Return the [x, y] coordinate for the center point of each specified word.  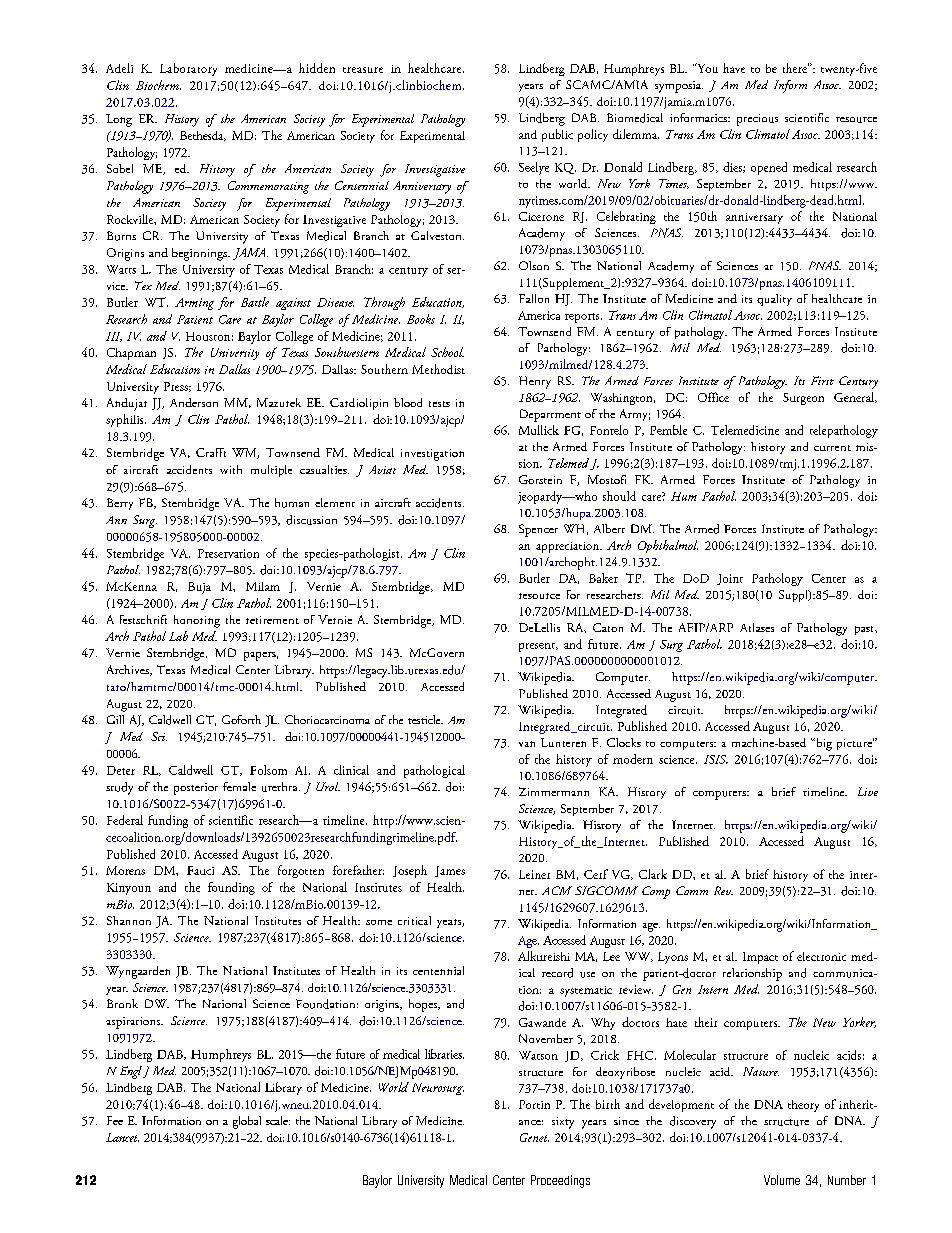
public [557, 135]
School [447, 352]
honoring [197, 621]
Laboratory [188, 69]
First [822, 380]
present [538, 647]
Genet [534, 1137]
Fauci [200, 870]
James [450, 871]
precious [757, 120]
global [247, 1122]
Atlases [757, 627]
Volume [782, 1180]
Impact [760, 958]
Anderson [194, 402]
